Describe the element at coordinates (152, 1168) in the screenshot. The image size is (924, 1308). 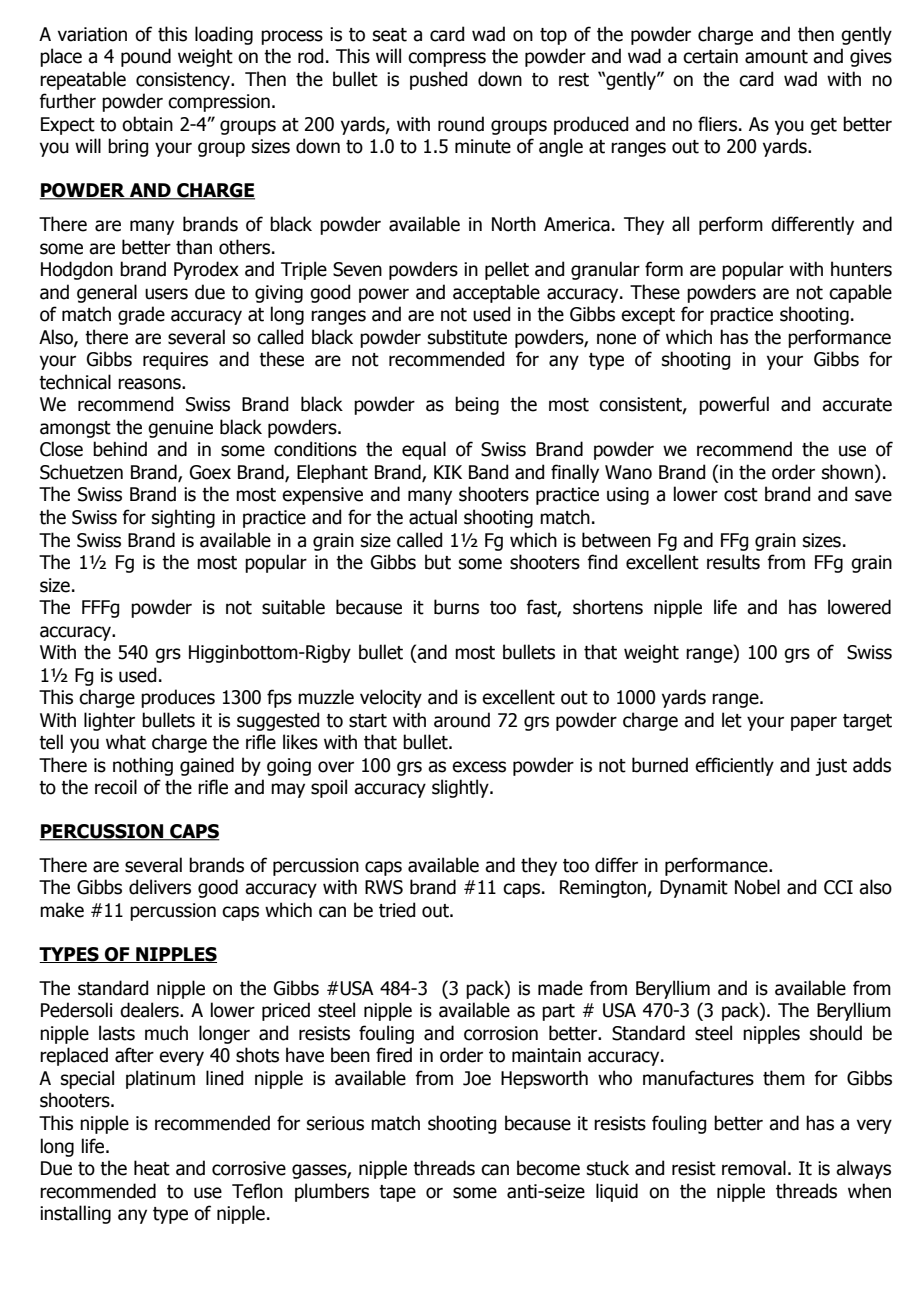
I see `heat` at that location.
